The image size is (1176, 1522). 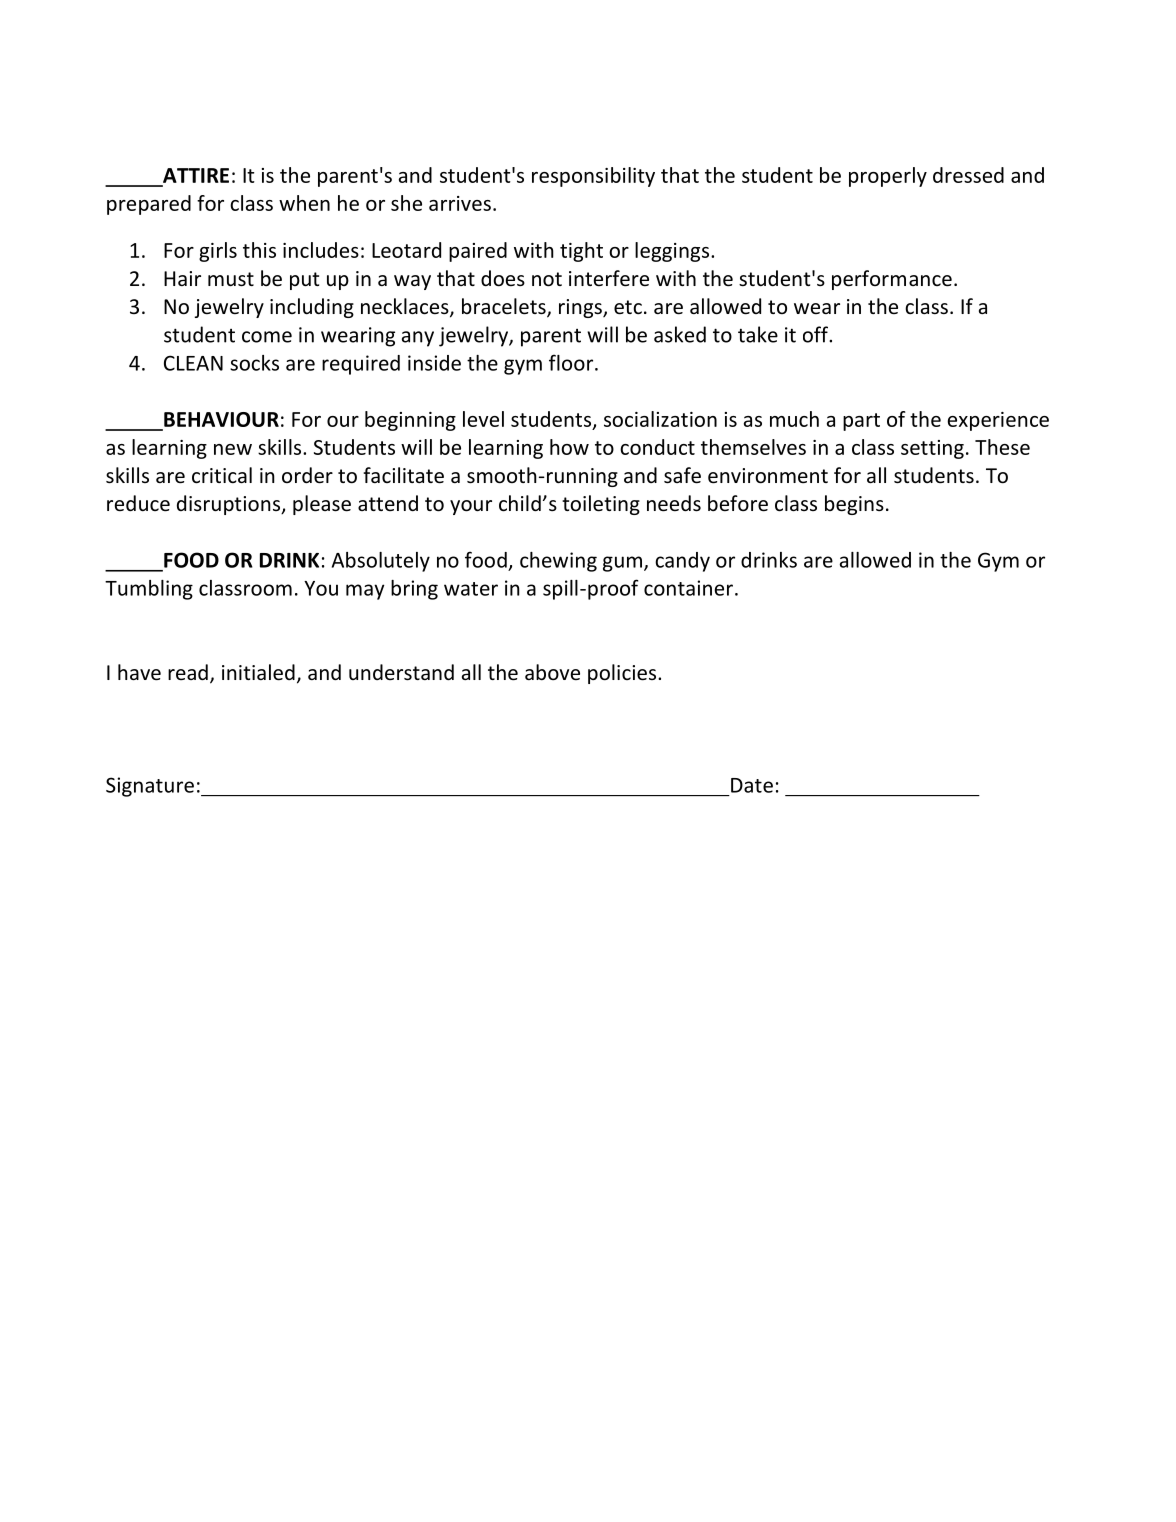 I want to click on Tumbling, so click(x=149, y=590).
